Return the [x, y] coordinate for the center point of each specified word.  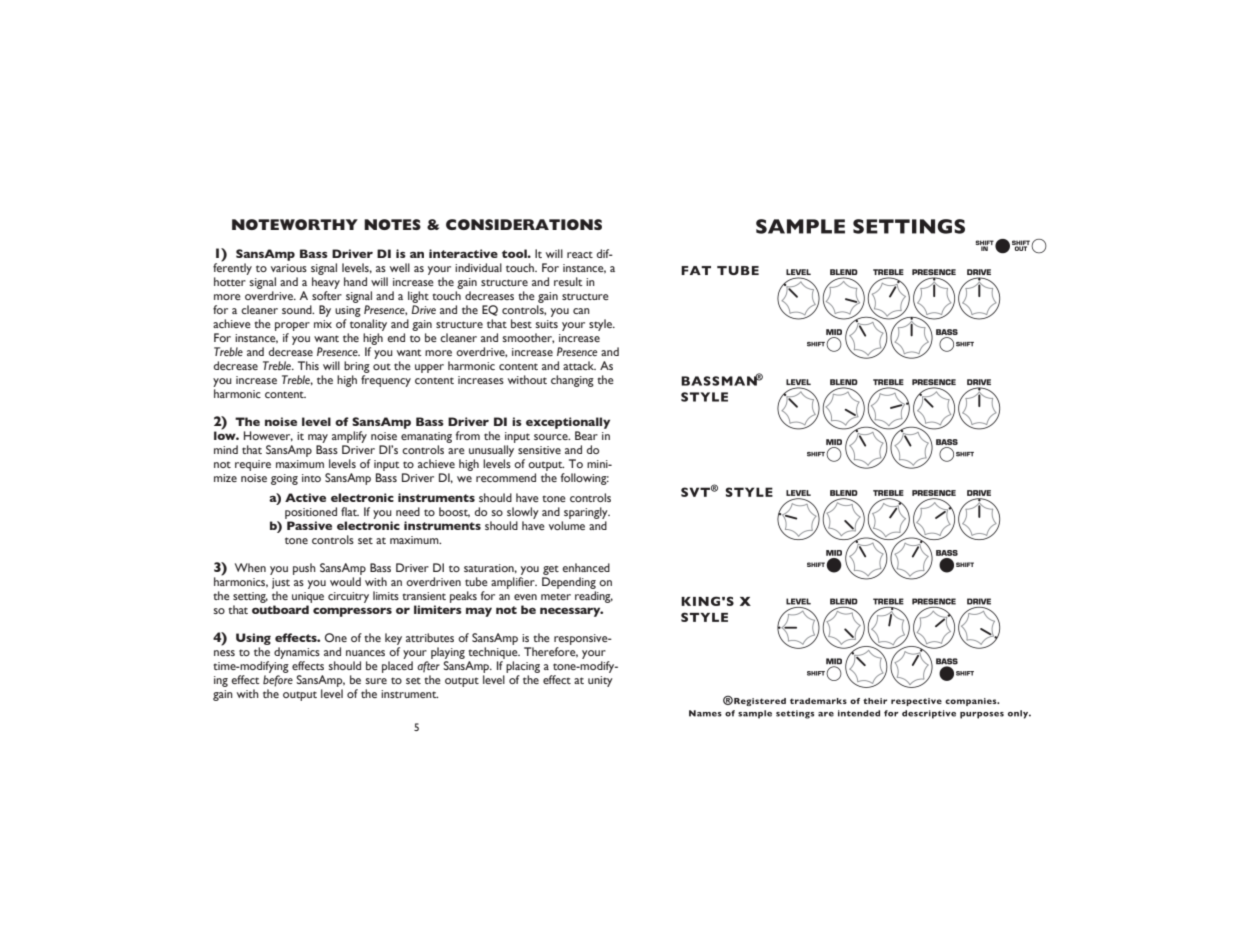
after [428, 667]
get [551, 570]
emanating [426, 437]
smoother [528, 338]
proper [292, 326]
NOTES [392, 224]
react [580, 254]
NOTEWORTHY [295, 224]
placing [523, 667]
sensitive [539, 450]
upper [429, 368]
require [253, 465]
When [250, 567]
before [278, 681]
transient [424, 596]
